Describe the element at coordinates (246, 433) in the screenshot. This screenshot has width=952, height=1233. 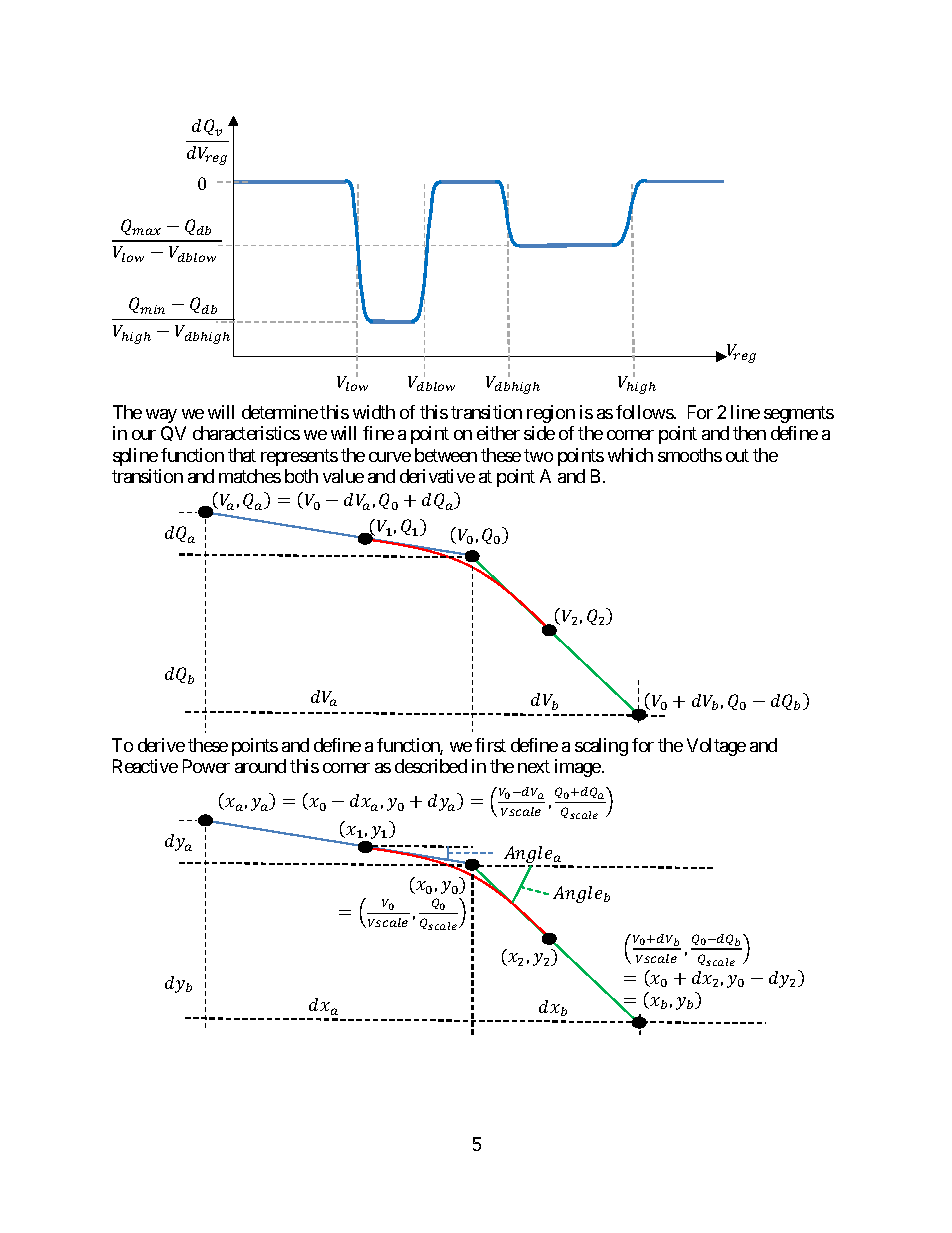
I see `characteristics` at that location.
